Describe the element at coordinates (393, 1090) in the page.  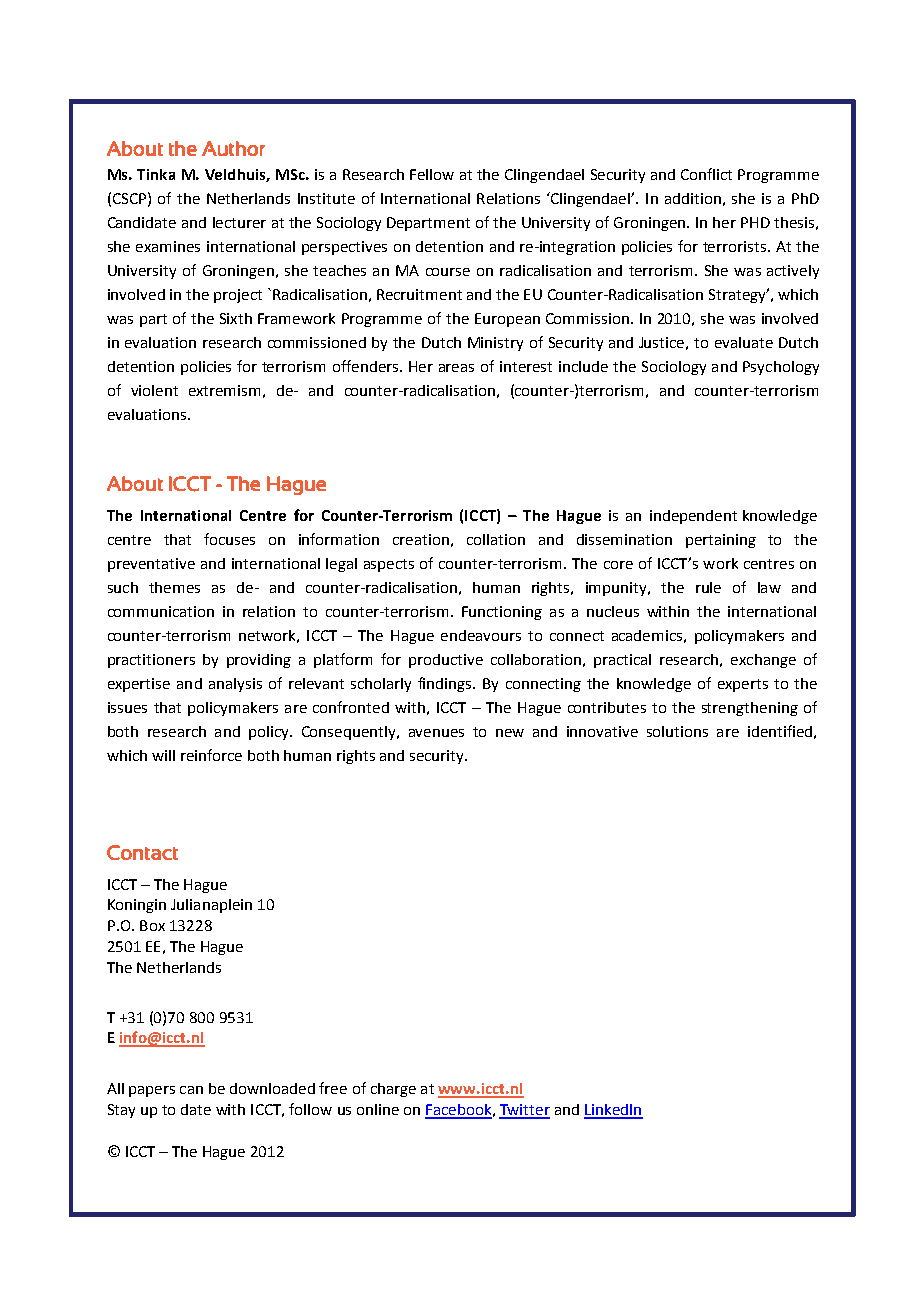
I see `charge` at that location.
